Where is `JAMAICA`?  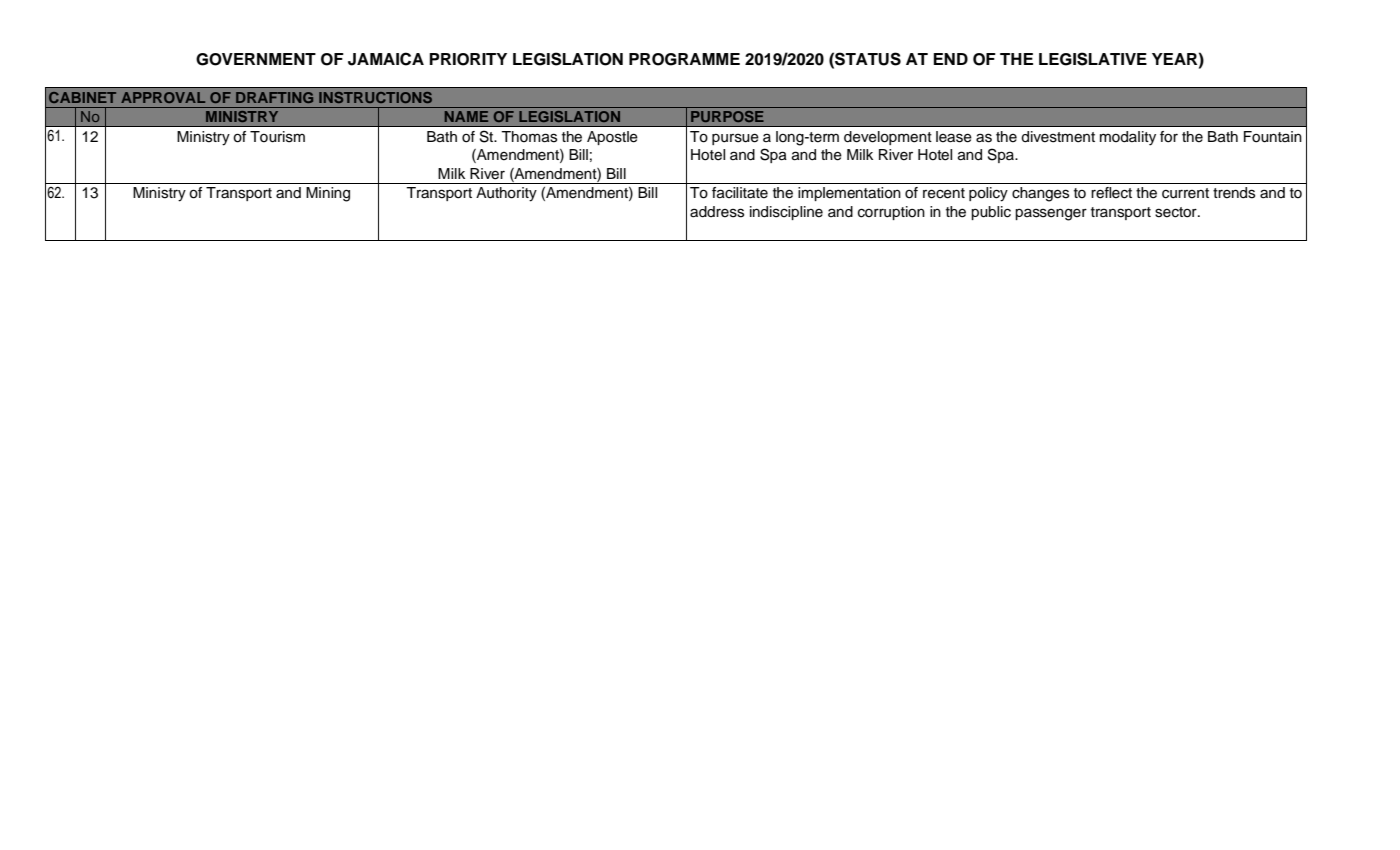
JAMAICA is located at coordinates (386, 59).
